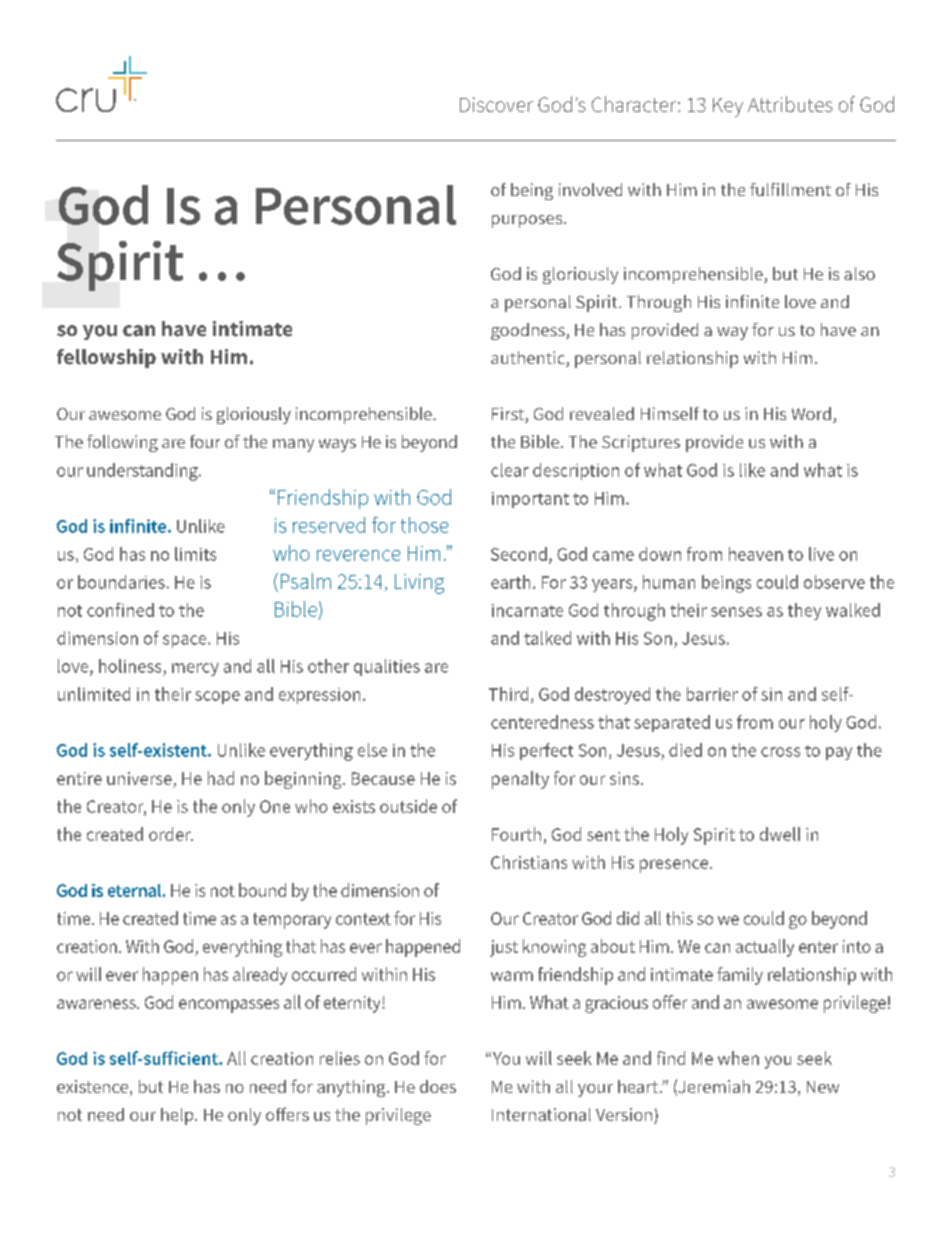 The image size is (952, 1233). Describe the element at coordinates (528, 221) in the image. I see `purposes` at that location.
